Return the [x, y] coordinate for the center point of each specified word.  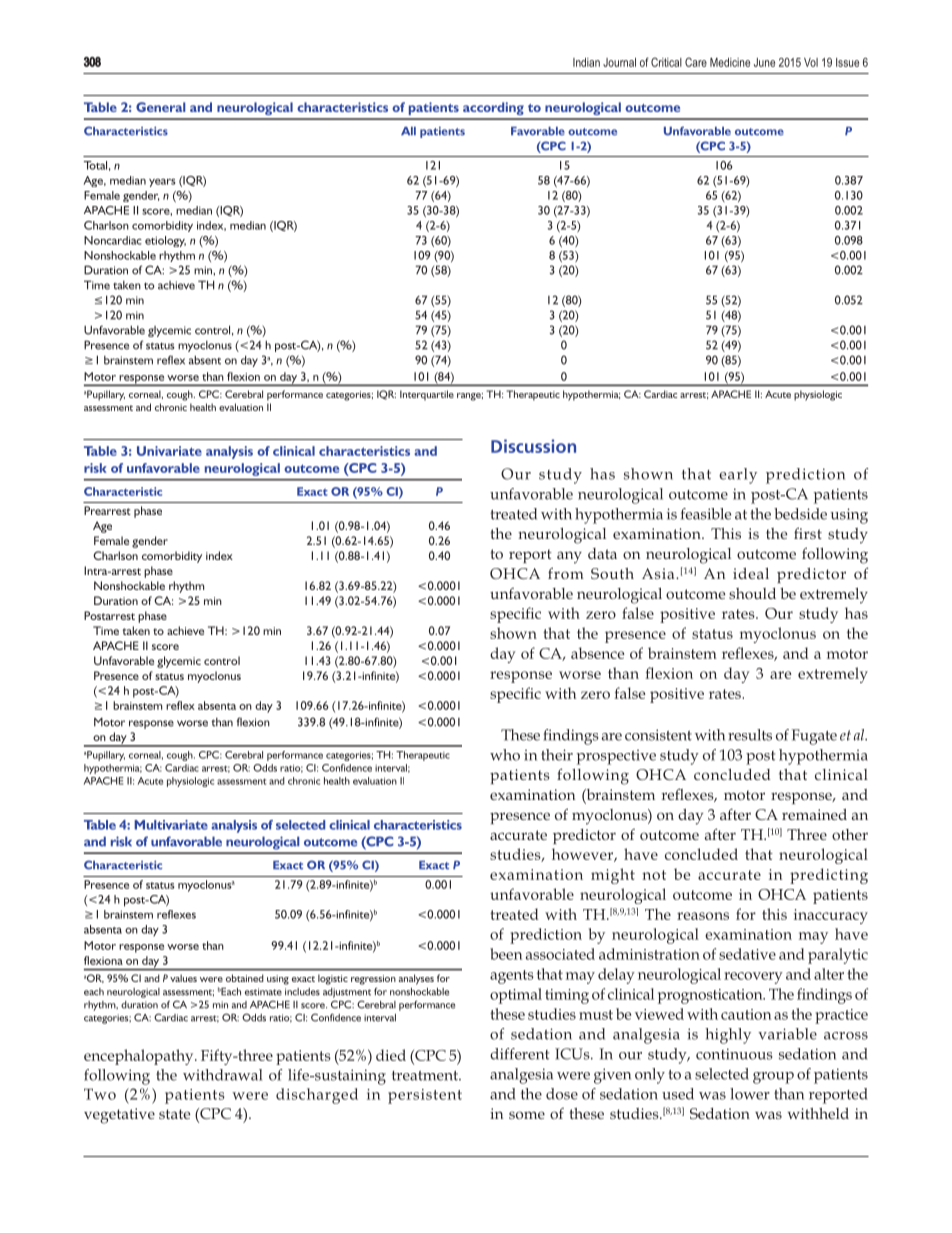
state [174, 1114]
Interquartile [427, 395]
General [161, 107]
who [505, 755]
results [750, 735]
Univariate [169, 451]
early [738, 476]
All [408, 131]
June [764, 62]
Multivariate [171, 825]
